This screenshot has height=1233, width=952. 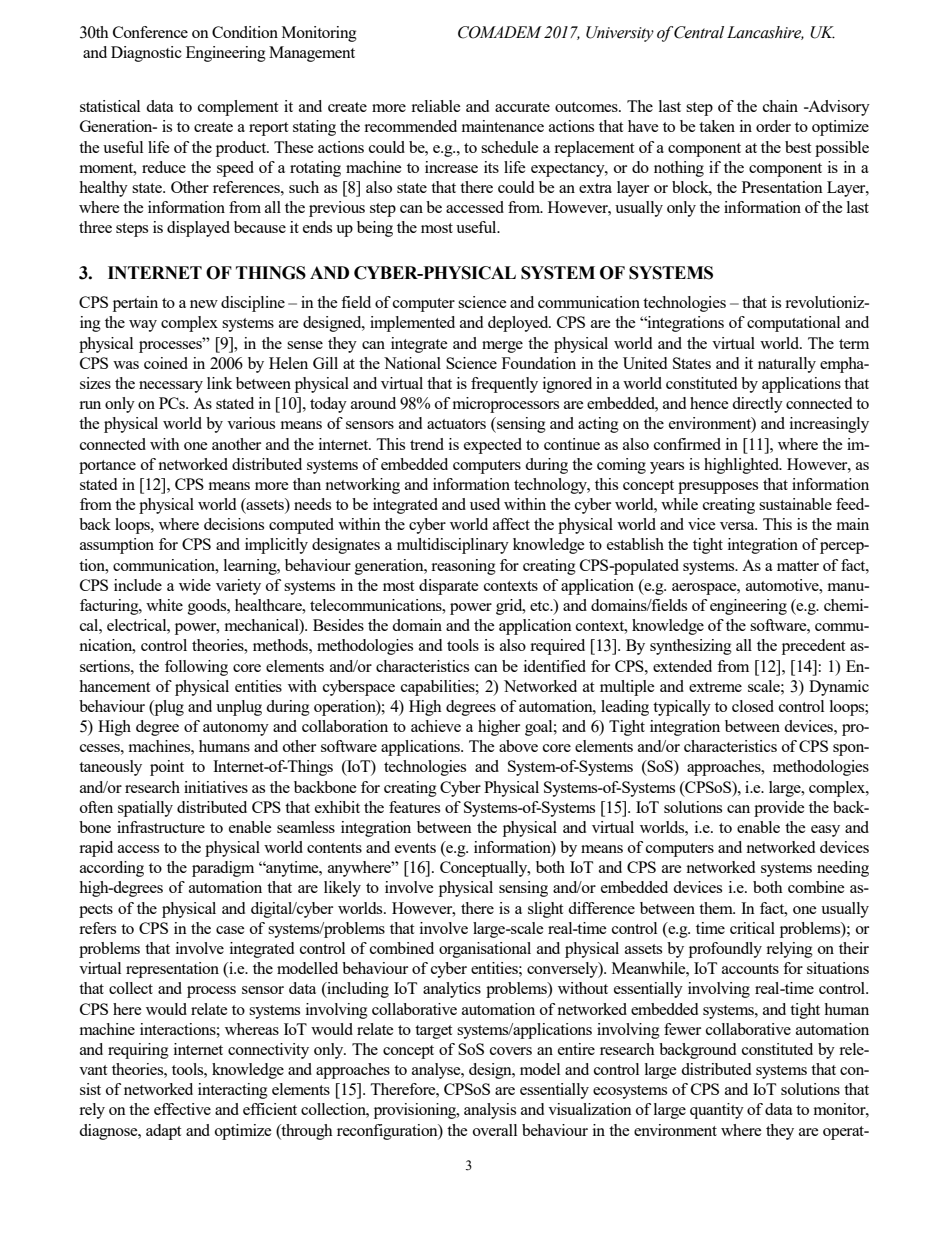 What do you see at coordinates (765, 33) in the screenshot?
I see `Lancashire` at bounding box center [765, 33].
